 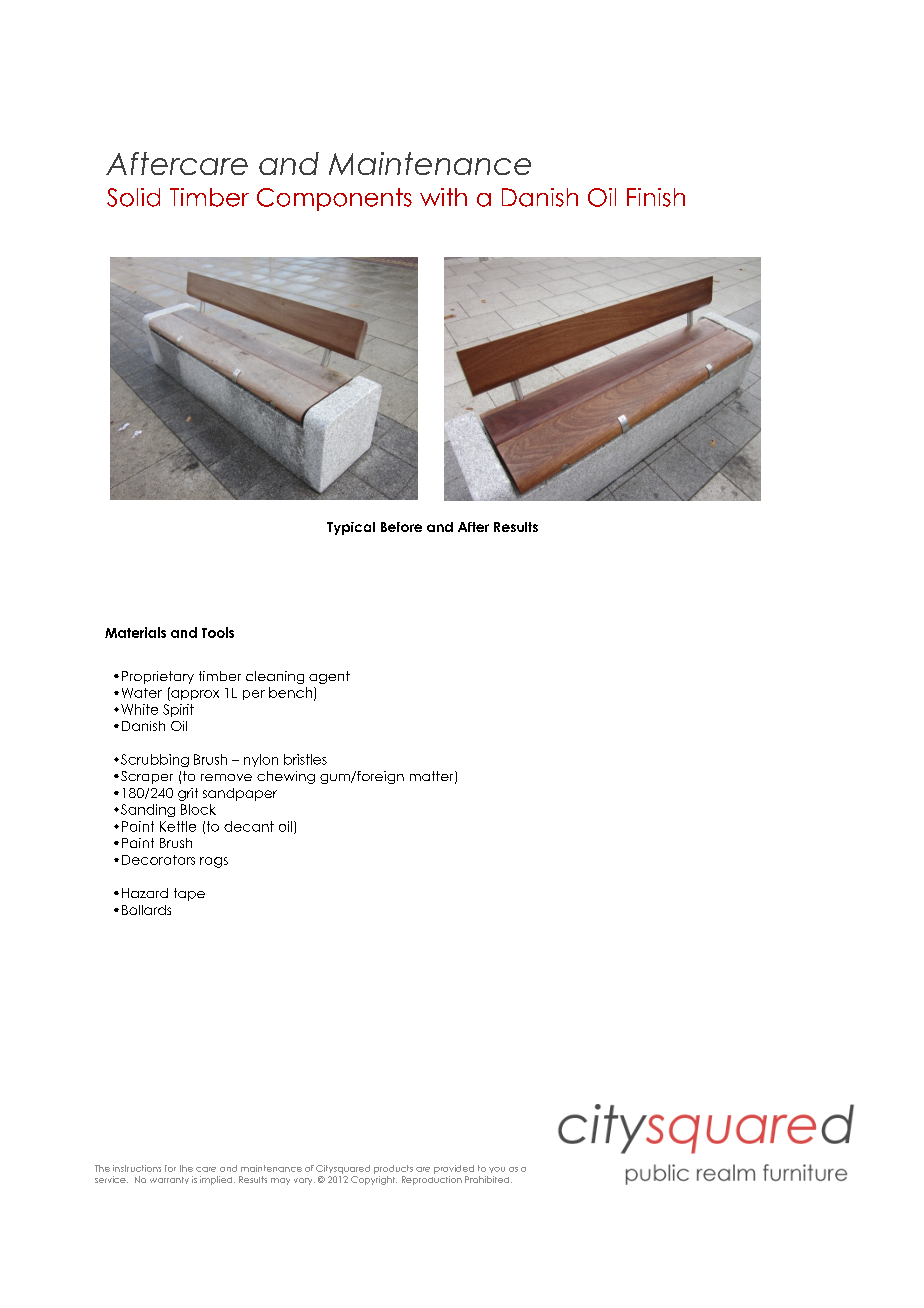 I want to click on Before, so click(x=401, y=527).
